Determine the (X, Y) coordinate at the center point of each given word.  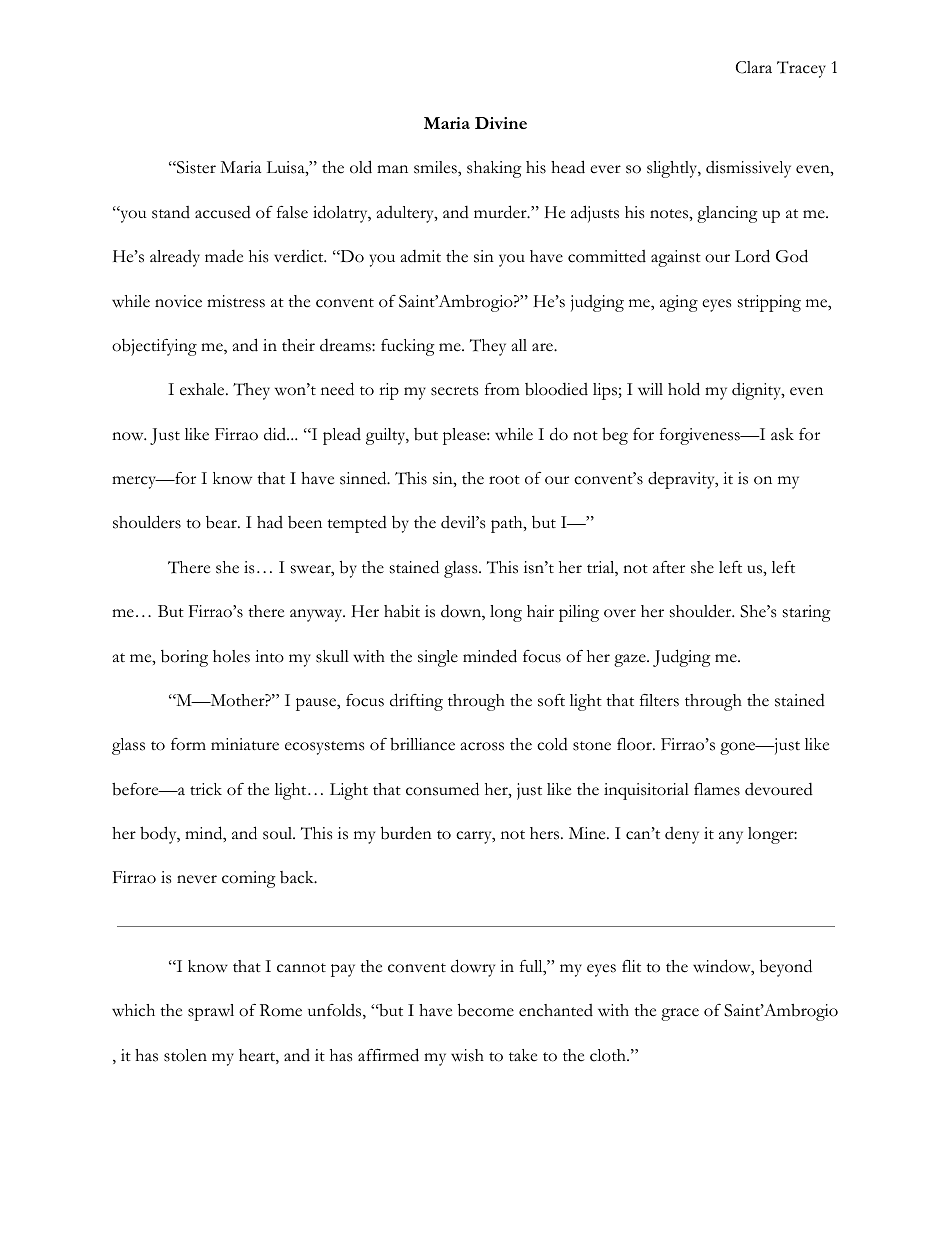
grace (680, 1014)
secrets (454, 391)
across (482, 746)
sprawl (211, 1012)
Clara (754, 67)
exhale (203, 389)
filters (659, 700)
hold (684, 389)
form (188, 744)
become (486, 1010)
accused (223, 212)
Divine (501, 123)
